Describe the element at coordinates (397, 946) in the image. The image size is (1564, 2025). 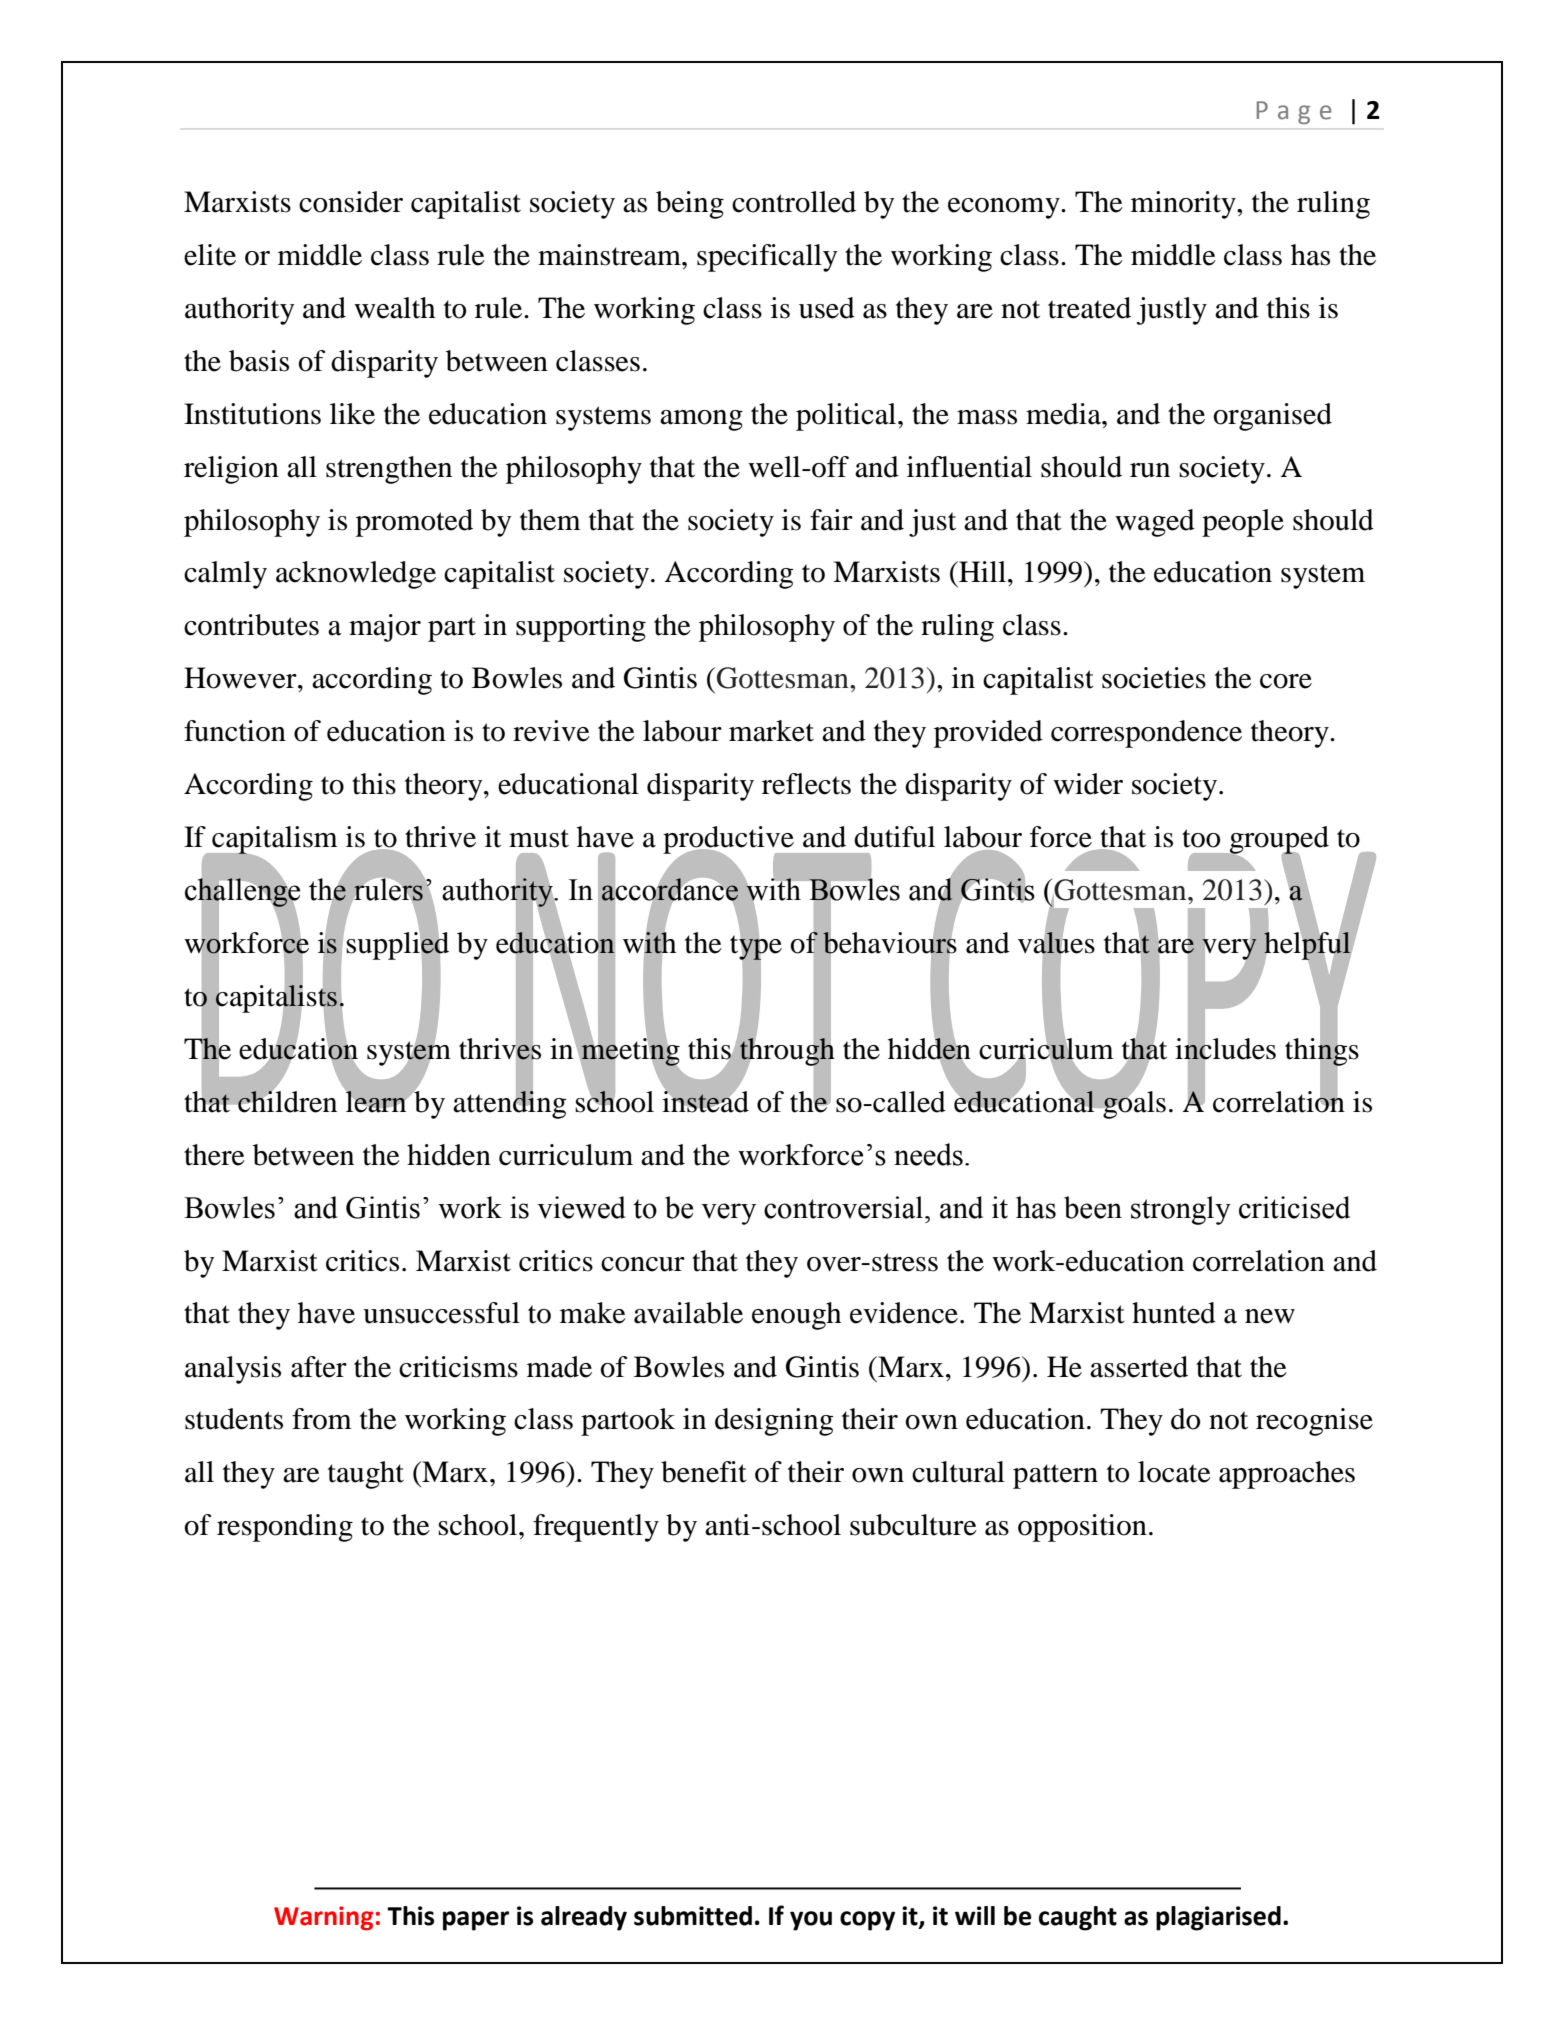
I see `supplied` at that location.
